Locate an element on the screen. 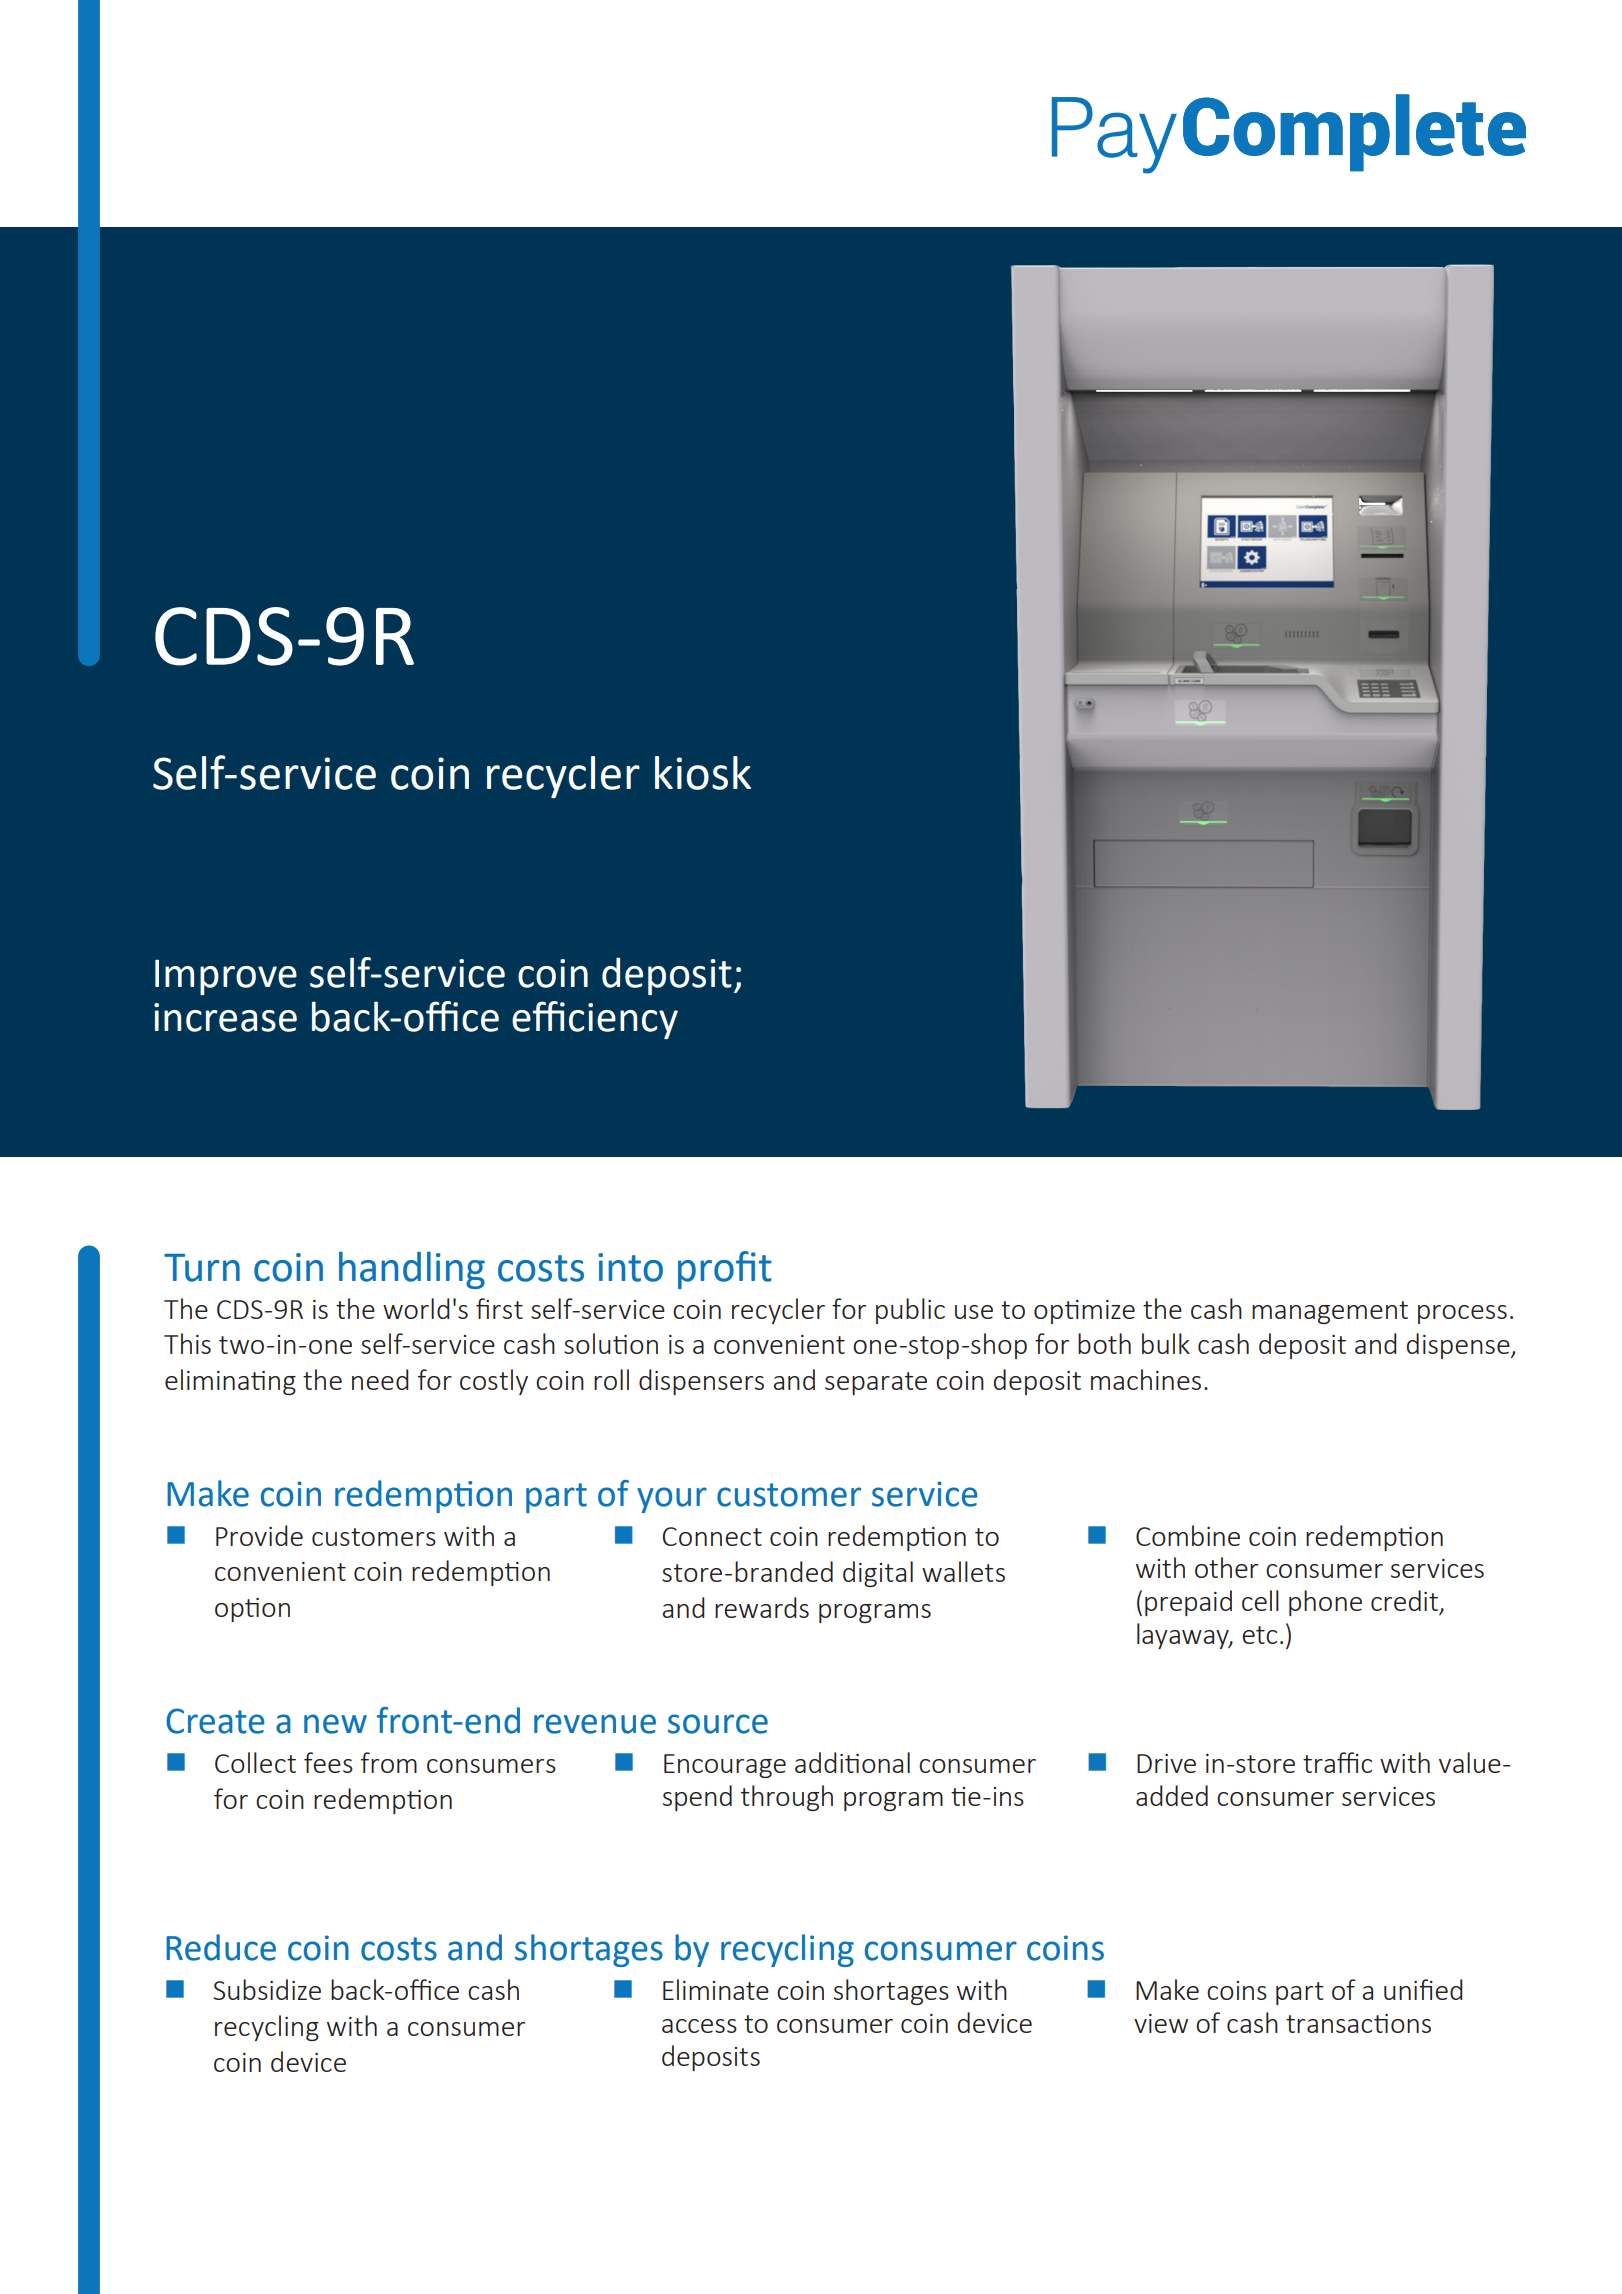 Image resolution: width=1622 pixels, height=2294 pixels. management is located at coordinates (1330, 1312).
